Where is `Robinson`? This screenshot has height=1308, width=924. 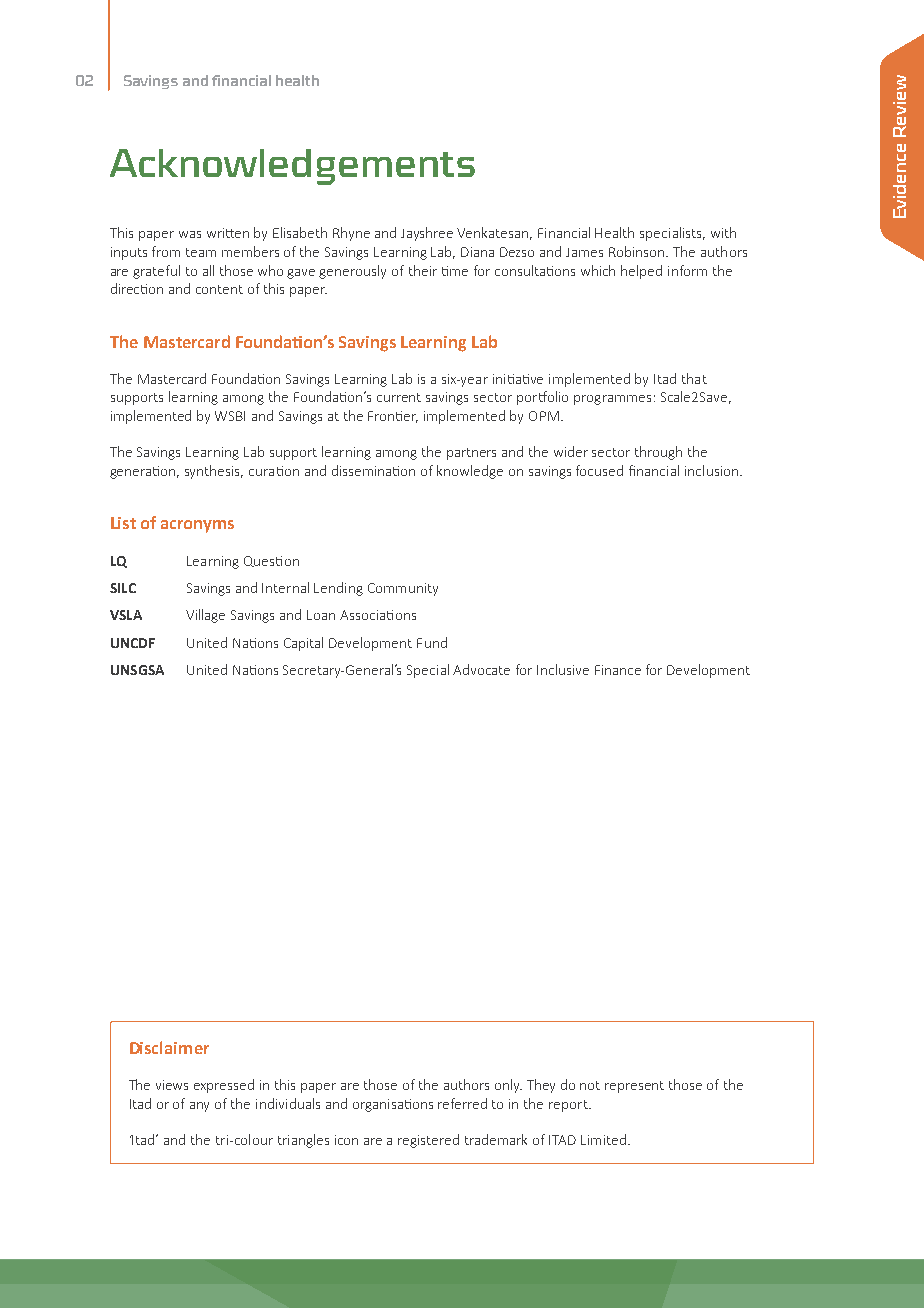 Robinson is located at coordinates (638, 251).
